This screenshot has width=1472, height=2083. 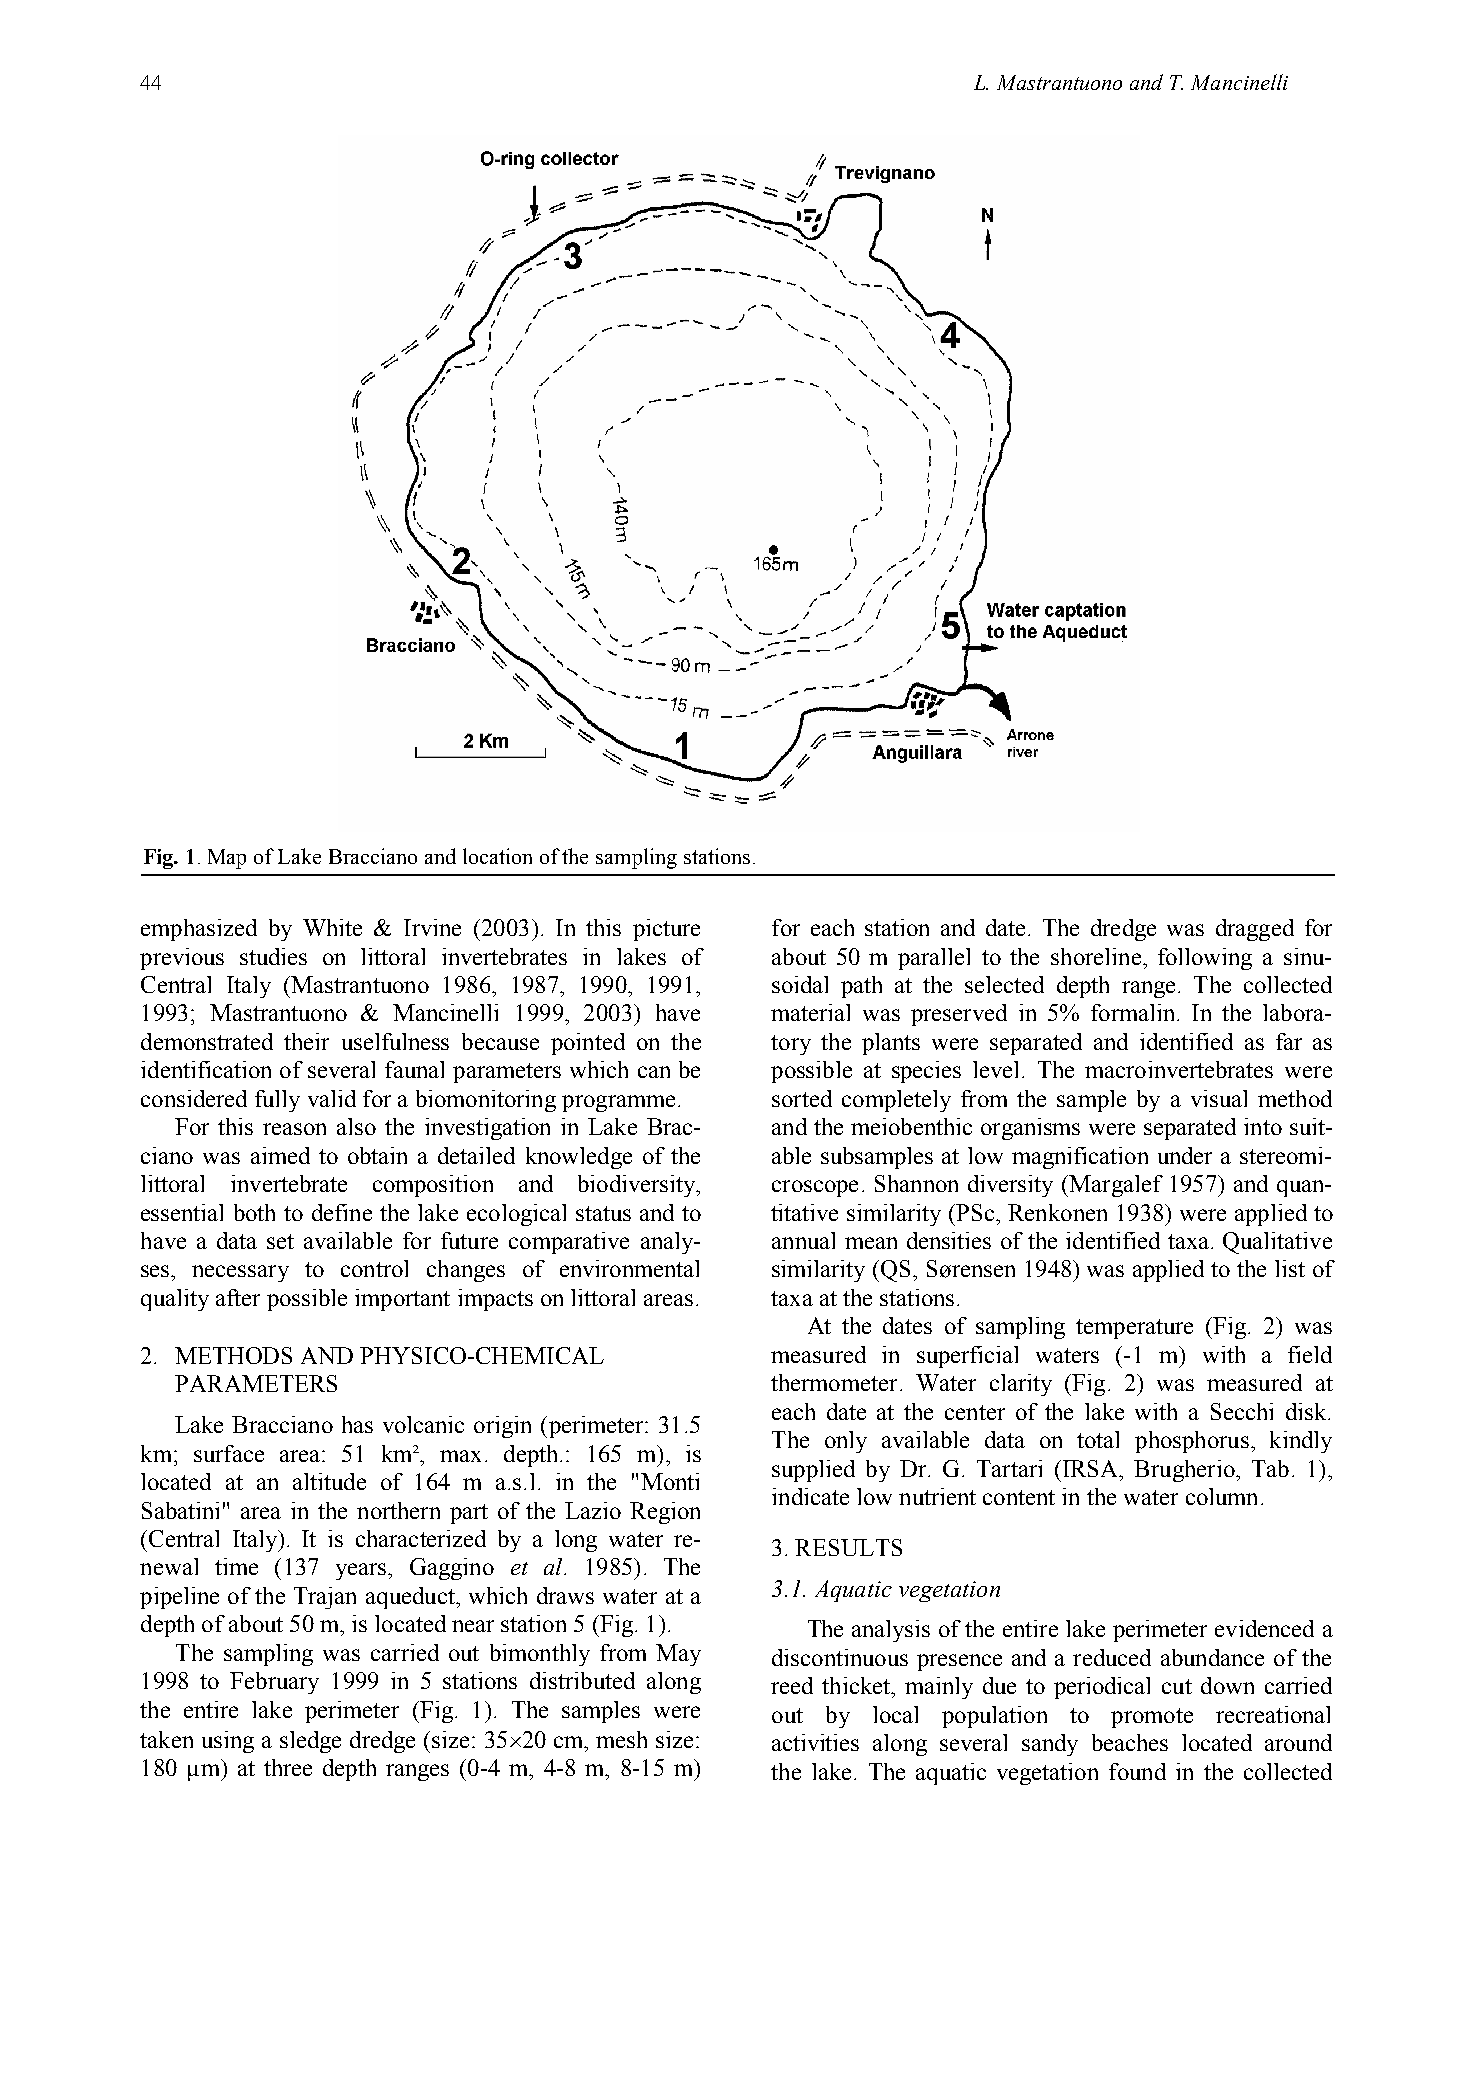 What do you see at coordinates (1134, 1329) in the screenshot?
I see `temperature` at bounding box center [1134, 1329].
